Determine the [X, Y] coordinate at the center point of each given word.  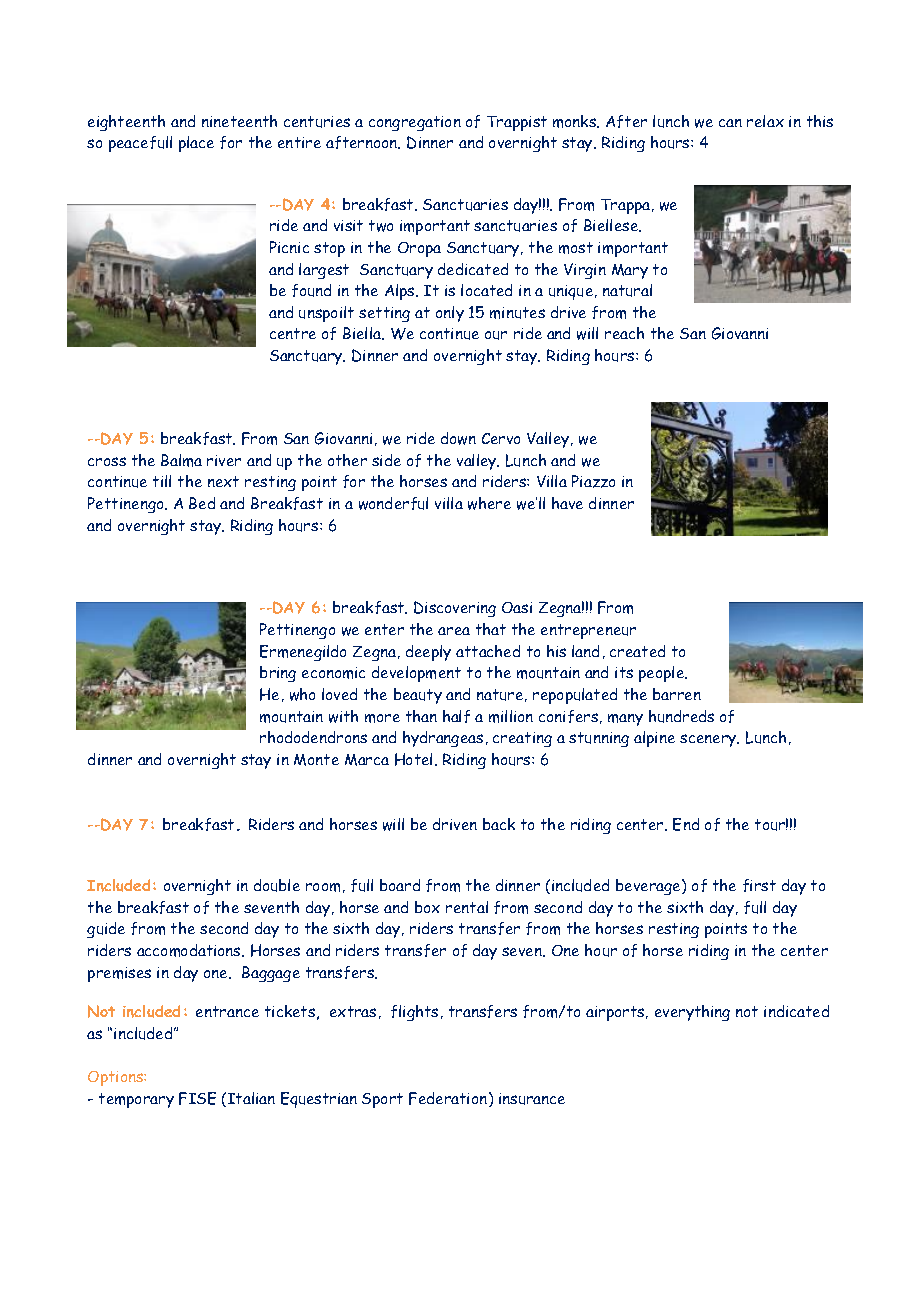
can [730, 123]
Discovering [455, 609]
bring [278, 674]
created [637, 651]
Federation [448, 1098]
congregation [415, 123]
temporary [136, 1100]
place [196, 144]
